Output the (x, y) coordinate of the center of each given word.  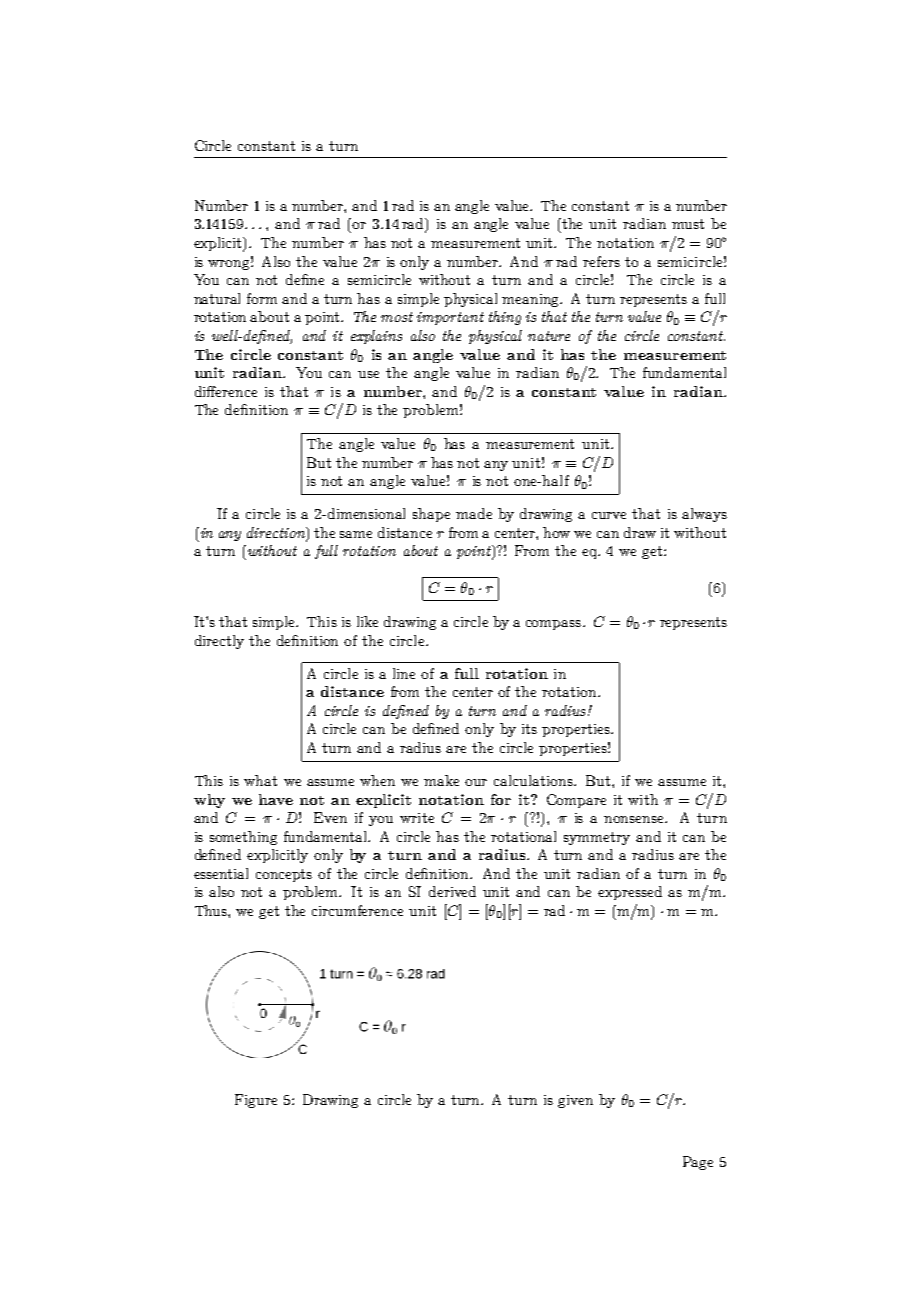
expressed (630, 893)
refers (601, 261)
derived (452, 891)
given (575, 1101)
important (450, 318)
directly (219, 642)
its (529, 729)
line (404, 673)
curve (609, 515)
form (262, 298)
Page (698, 1163)
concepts (284, 875)
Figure (256, 1101)
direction (277, 532)
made (474, 513)
